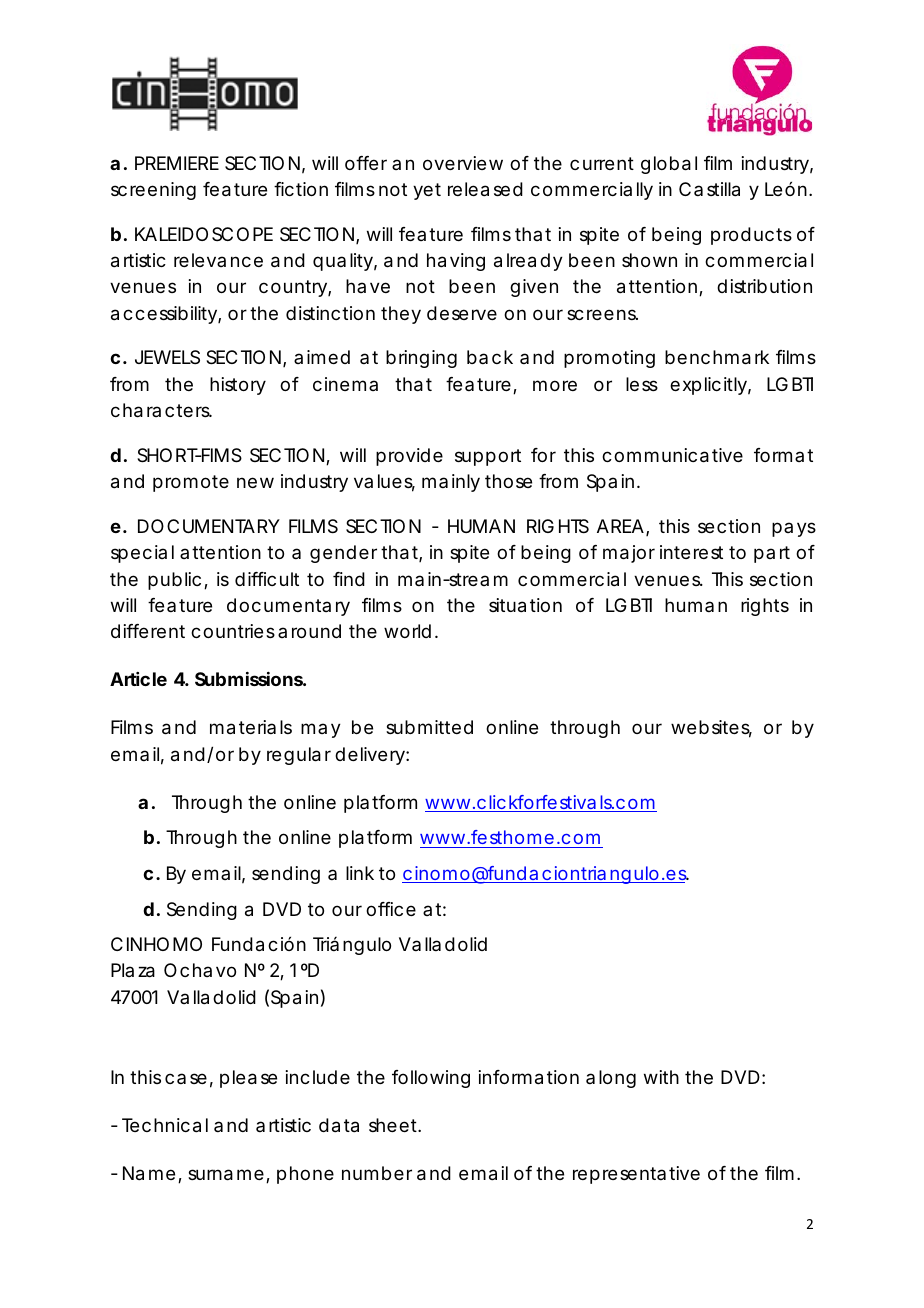 The width and height of the page is (924, 1308). What do you see at coordinates (165, 1125) in the page?
I see `Technical` at bounding box center [165, 1125].
